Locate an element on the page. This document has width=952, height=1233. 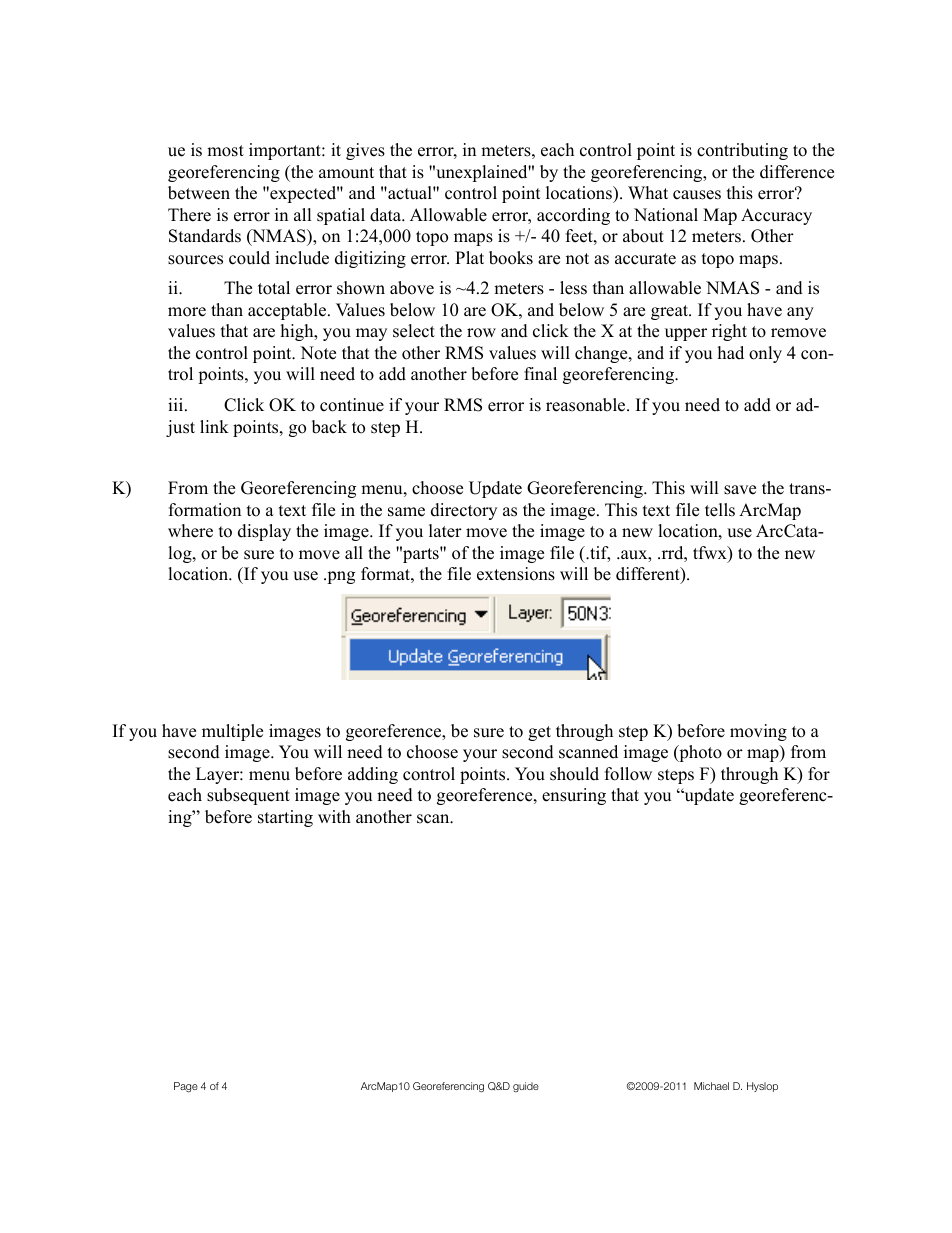
directory is located at coordinates (464, 511).
